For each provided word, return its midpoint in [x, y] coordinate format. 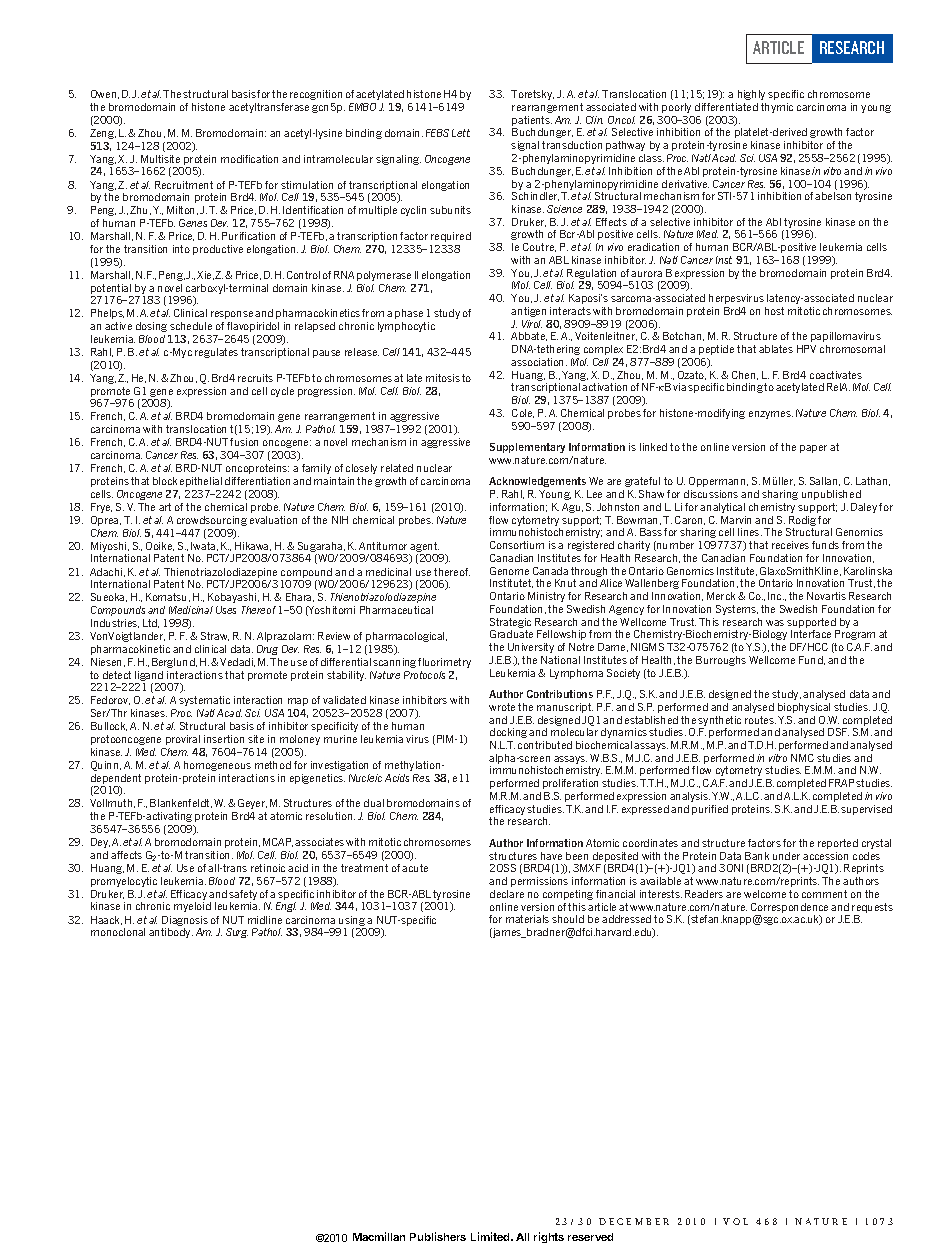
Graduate [511, 634]
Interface [811, 634]
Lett [461, 133]
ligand [150, 677]
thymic [777, 108]
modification [249, 159]
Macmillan [379, 1236]
